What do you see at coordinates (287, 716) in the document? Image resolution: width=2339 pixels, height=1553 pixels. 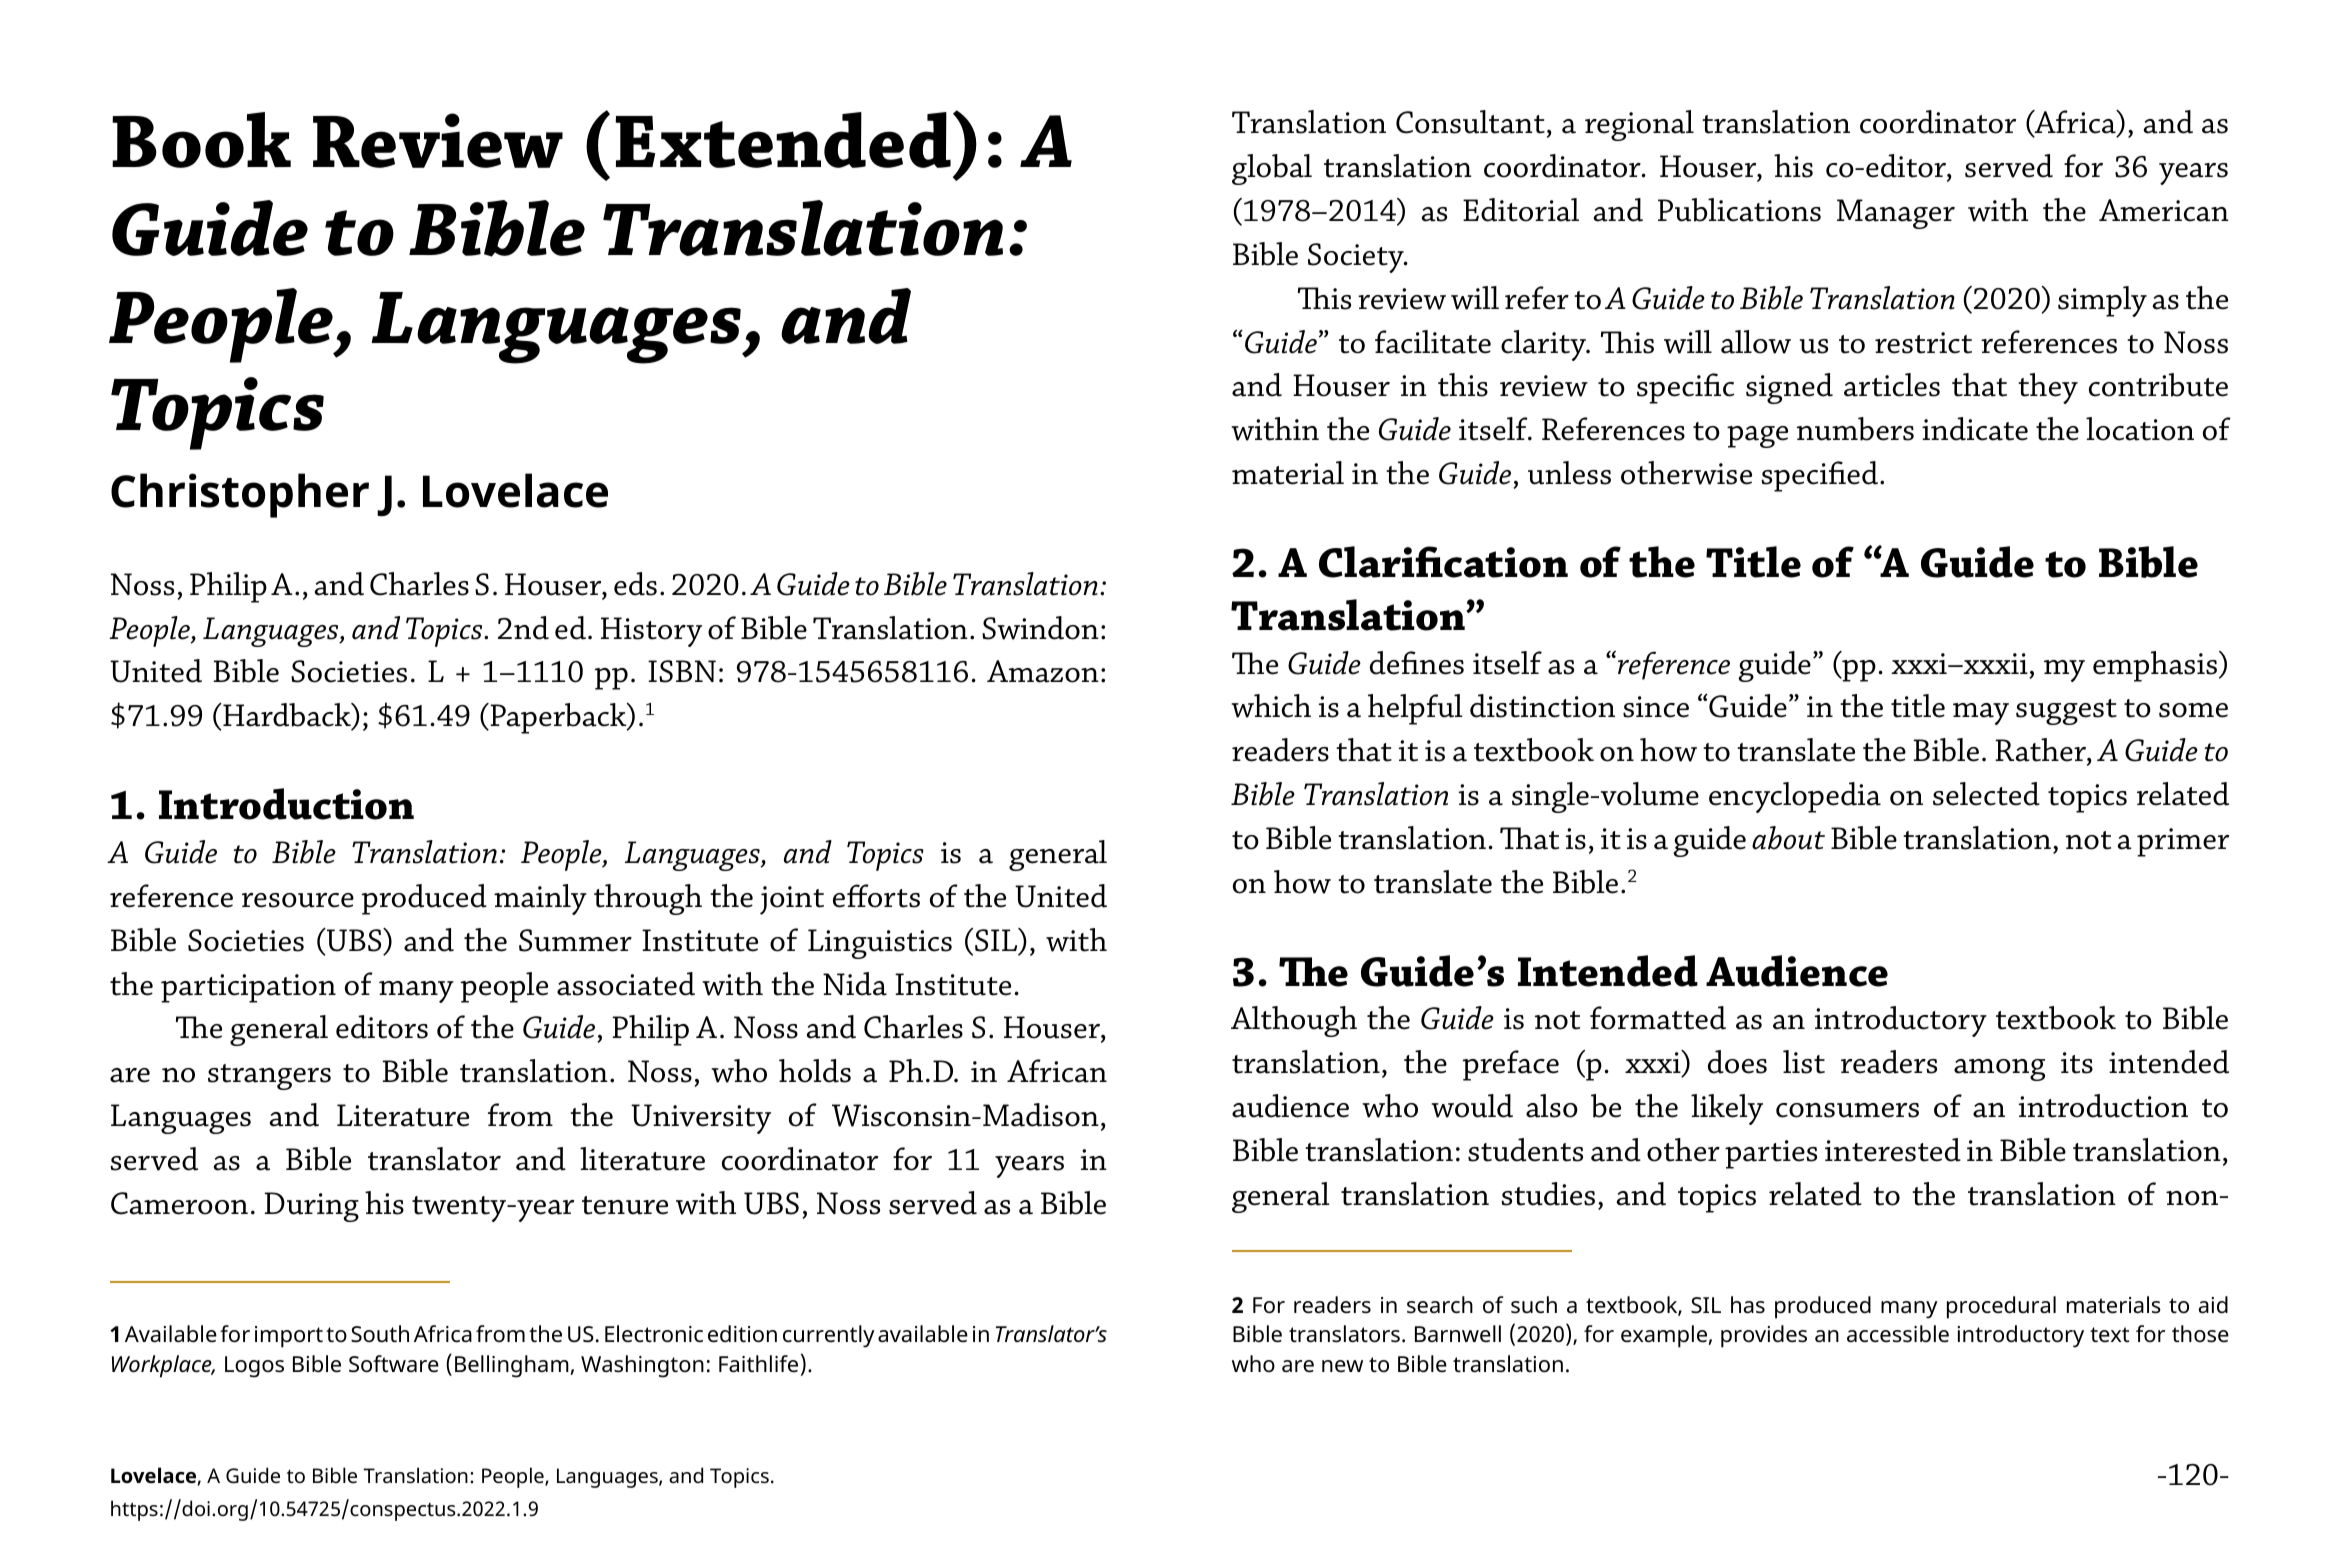 I see `Hardback` at bounding box center [287, 716].
